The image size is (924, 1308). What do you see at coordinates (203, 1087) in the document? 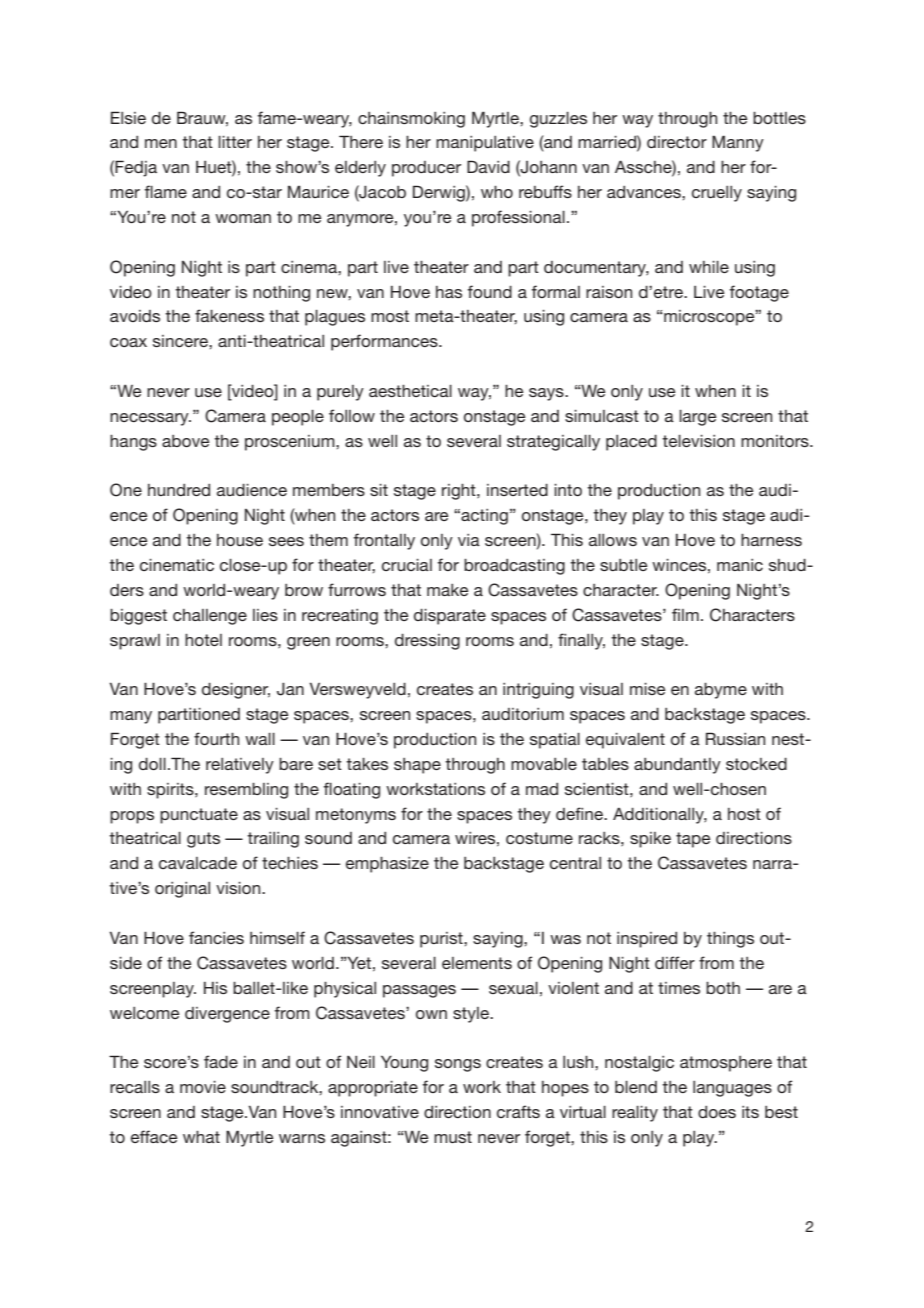
I see `movie` at bounding box center [203, 1087].
